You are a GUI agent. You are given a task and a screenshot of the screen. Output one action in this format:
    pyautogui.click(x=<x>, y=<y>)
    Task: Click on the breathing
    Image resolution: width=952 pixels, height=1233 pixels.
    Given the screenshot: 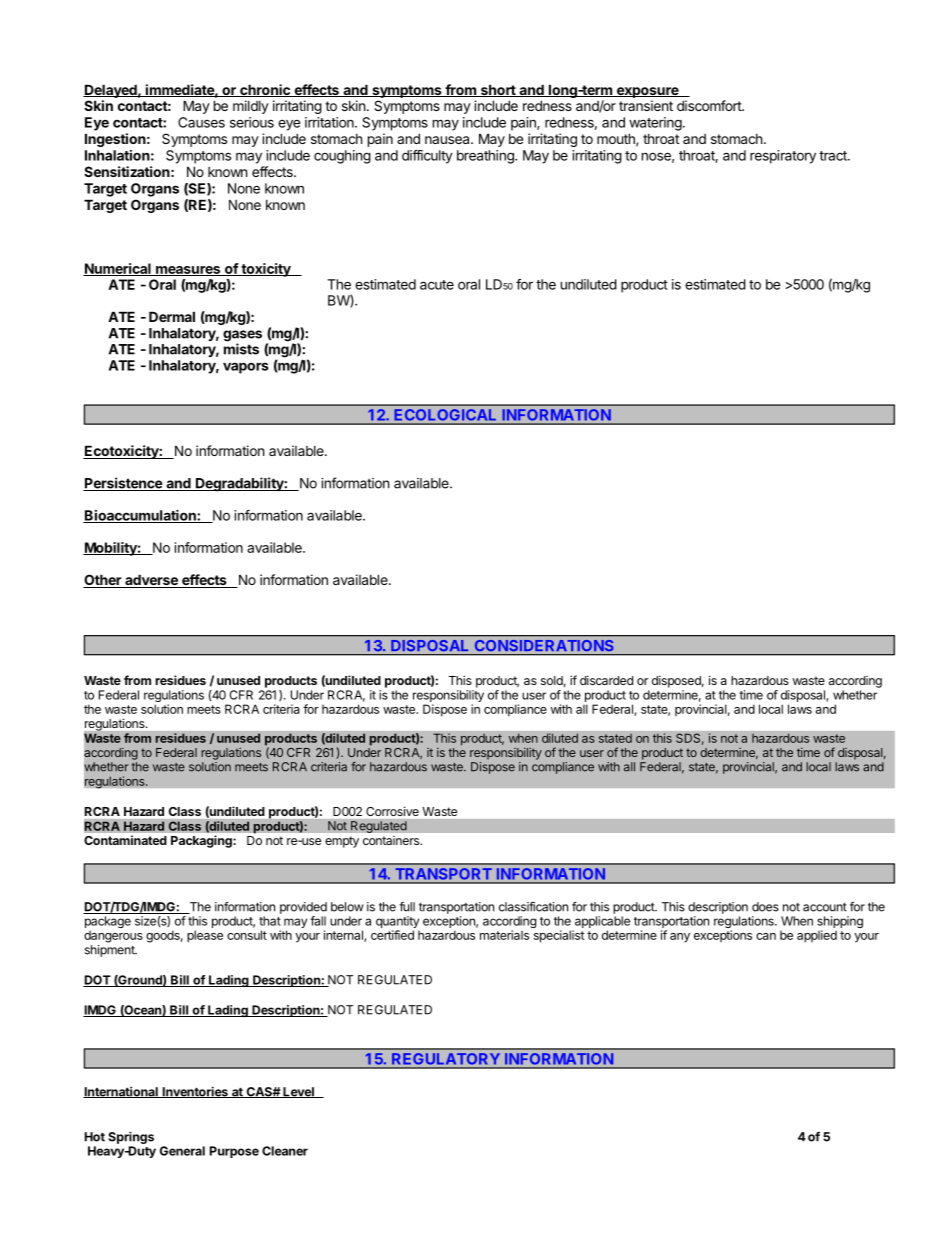 What is the action you would take?
    pyautogui.click(x=486, y=157)
